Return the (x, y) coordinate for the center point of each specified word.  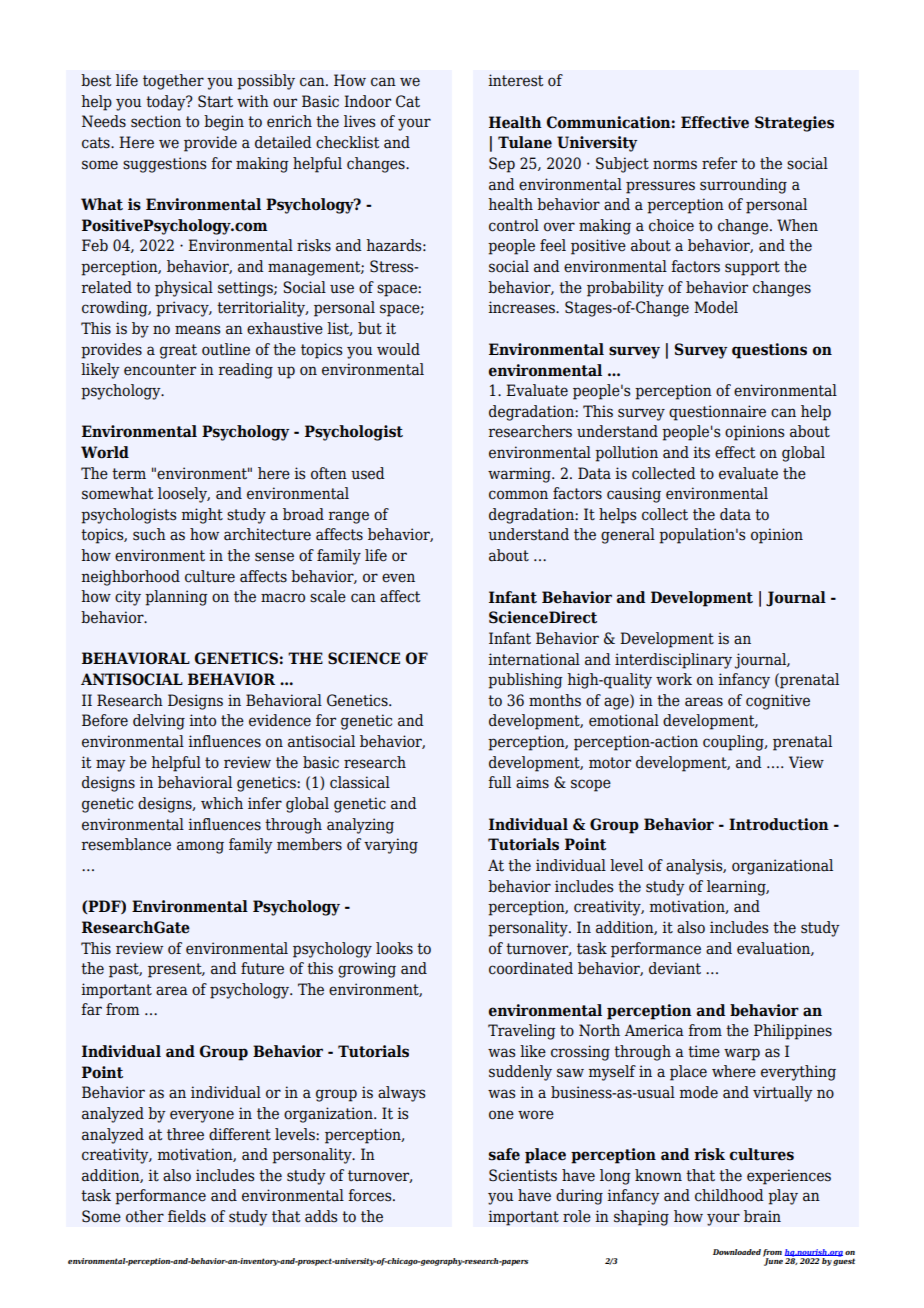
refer (719, 163)
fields (187, 1216)
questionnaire (717, 413)
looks (394, 948)
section (156, 121)
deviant (675, 968)
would (398, 349)
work (674, 679)
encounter (160, 370)
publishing (525, 681)
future (262, 968)
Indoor (367, 101)
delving (159, 722)
